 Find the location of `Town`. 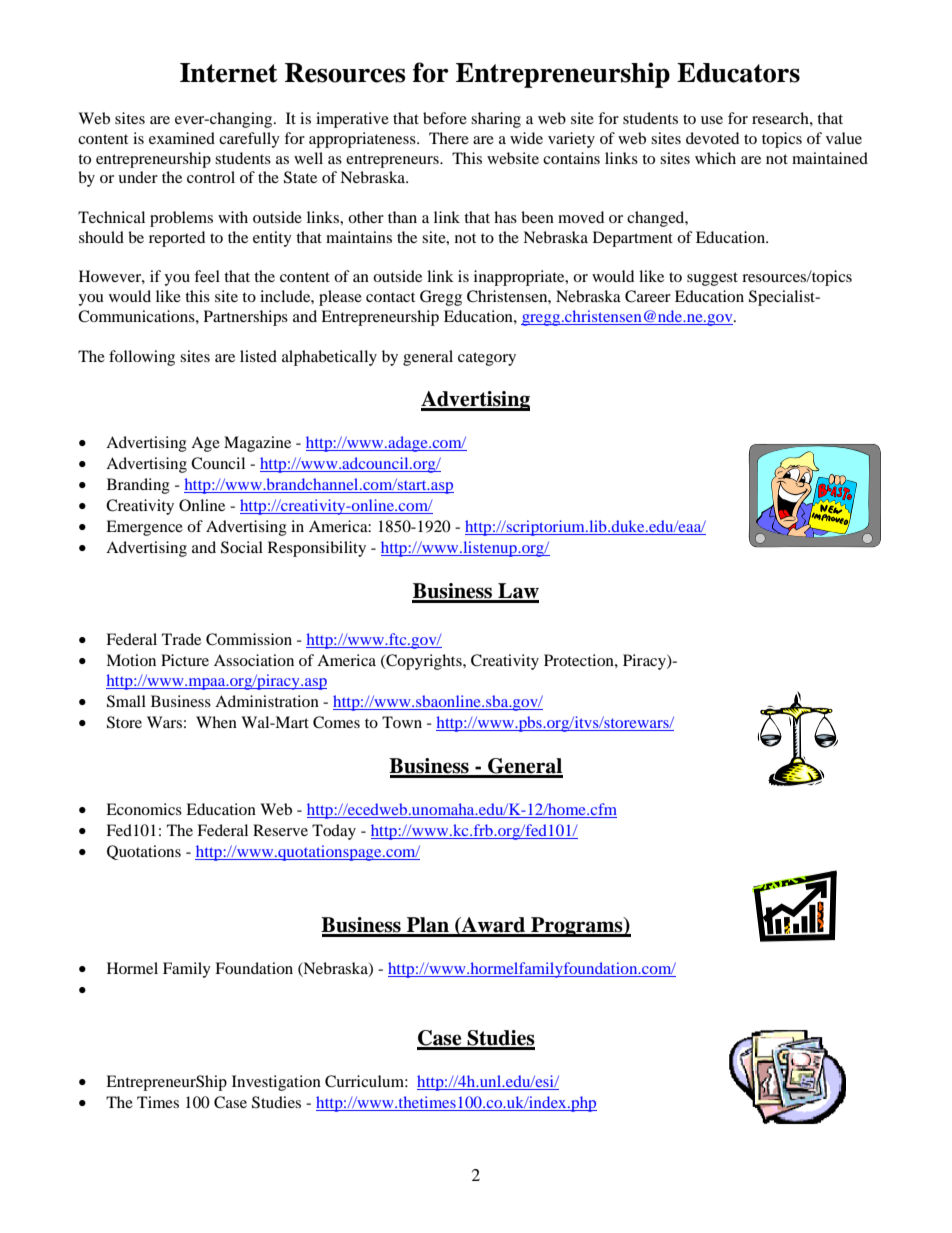

Town is located at coordinates (402, 722).
